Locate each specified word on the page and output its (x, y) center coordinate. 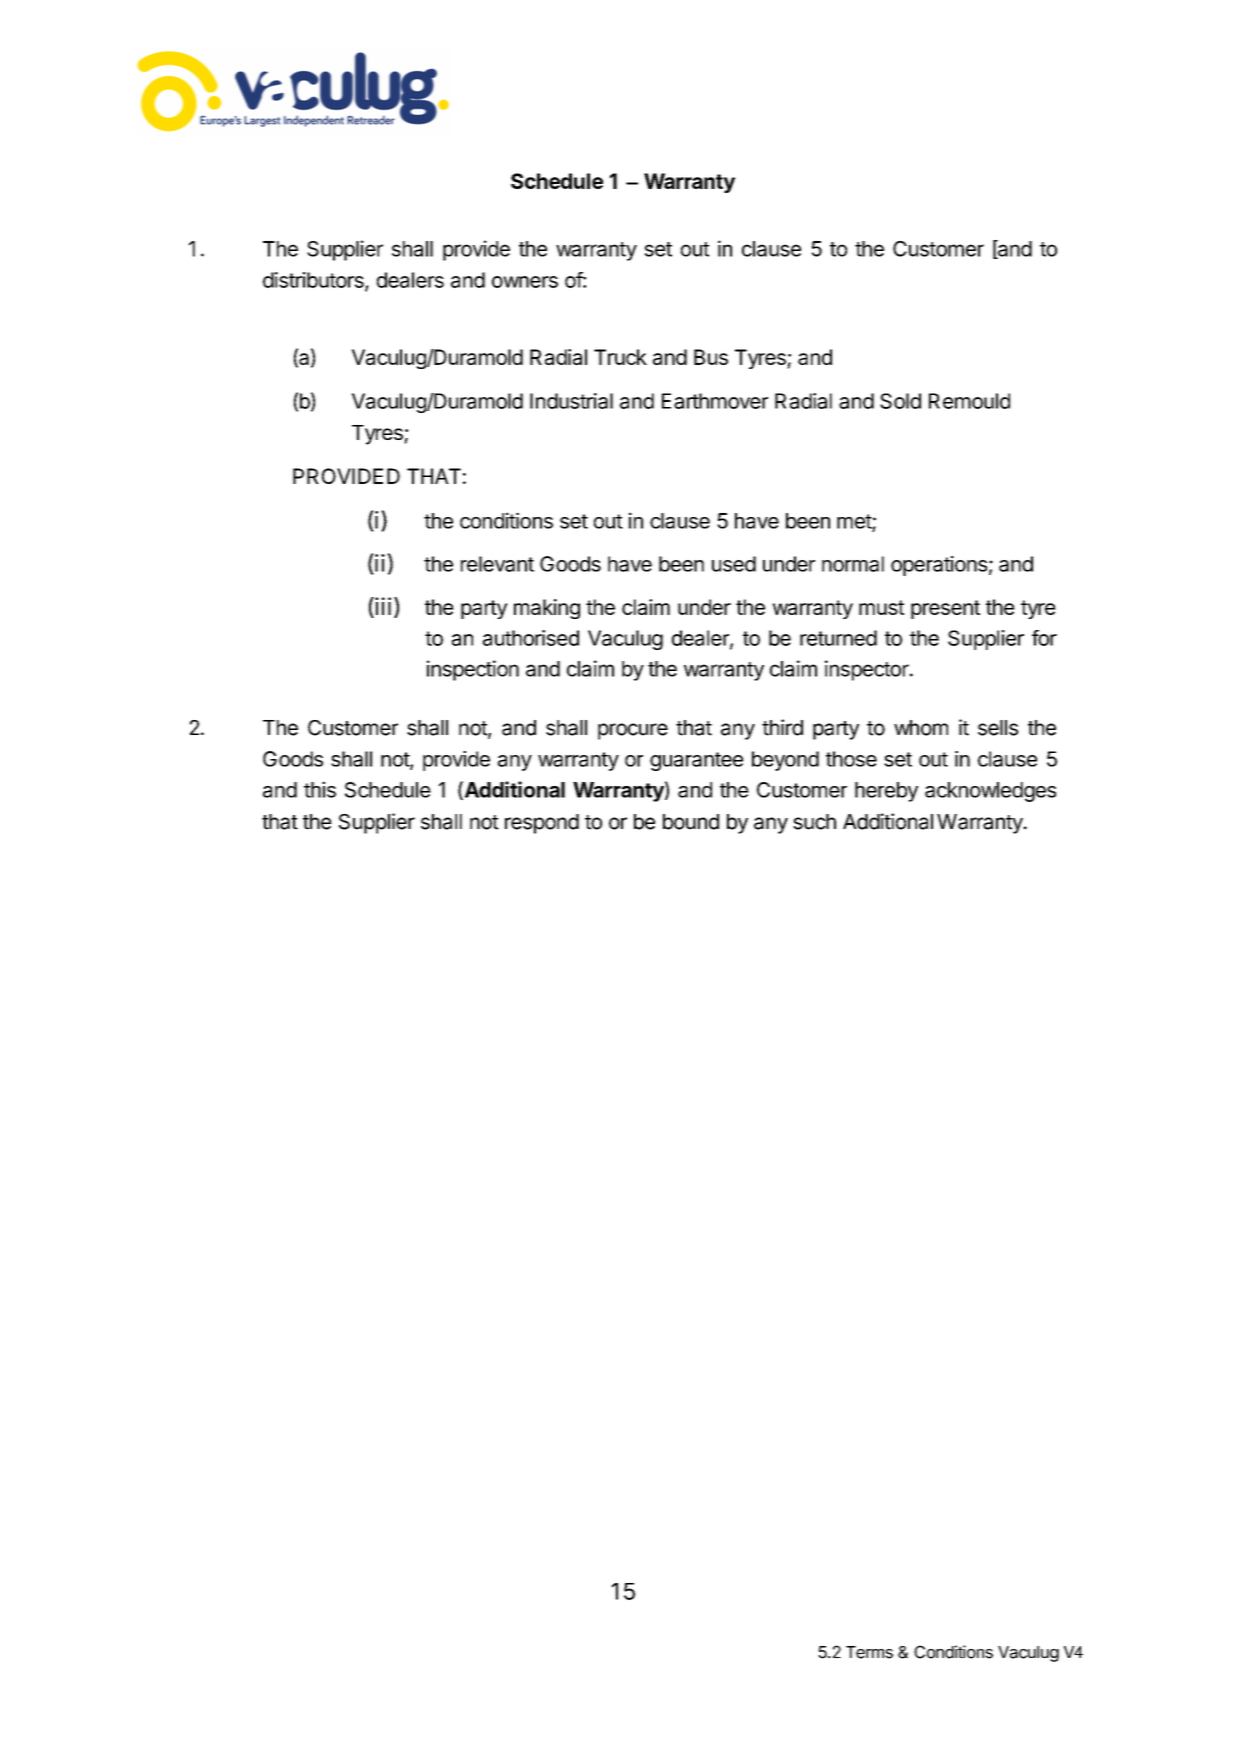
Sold (900, 401)
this (320, 789)
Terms (869, 1652)
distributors (314, 281)
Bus (711, 357)
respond (542, 824)
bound (691, 822)
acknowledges (990, 792)
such (814, 822)
